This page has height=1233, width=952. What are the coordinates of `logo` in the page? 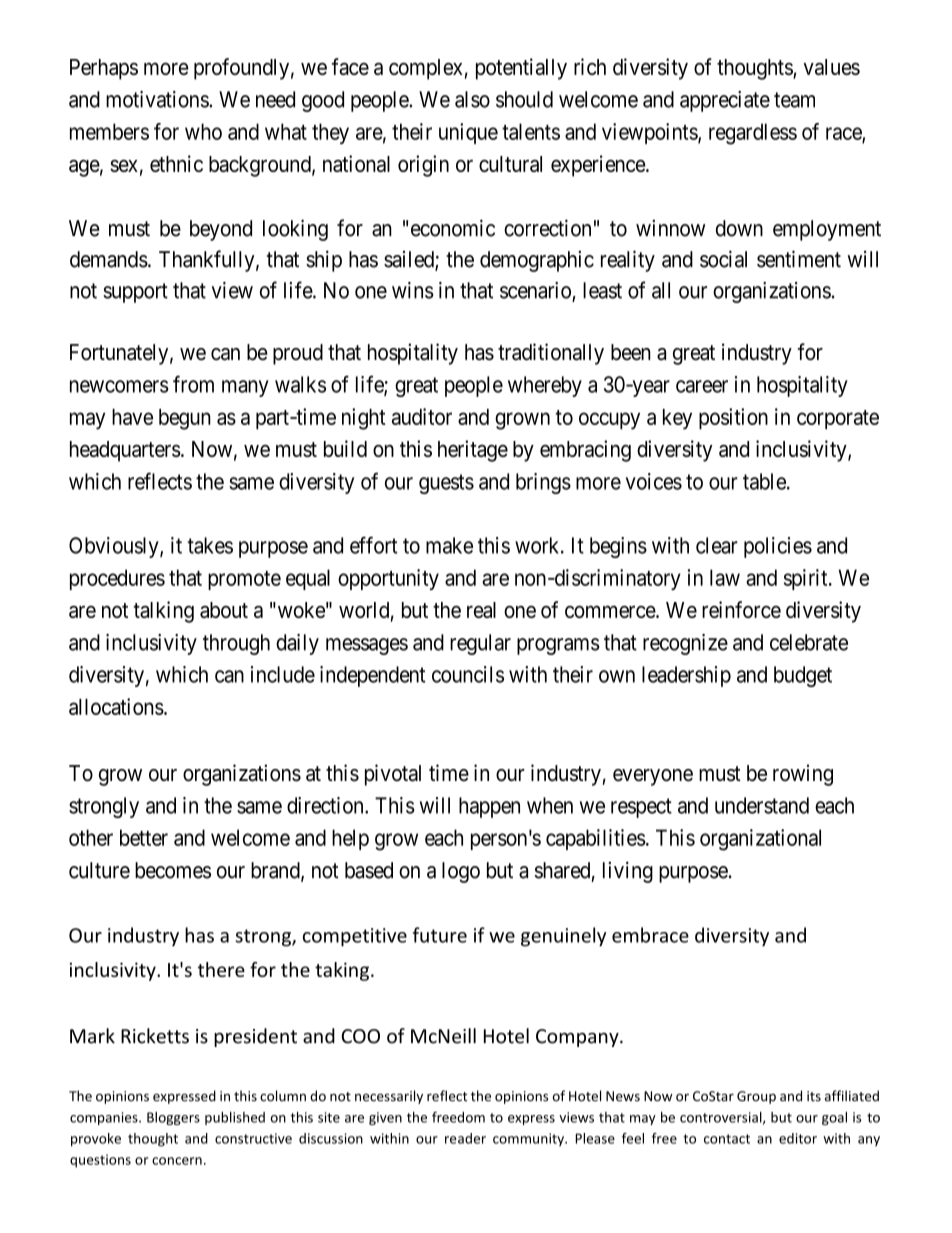 It's located at (461, 872).
